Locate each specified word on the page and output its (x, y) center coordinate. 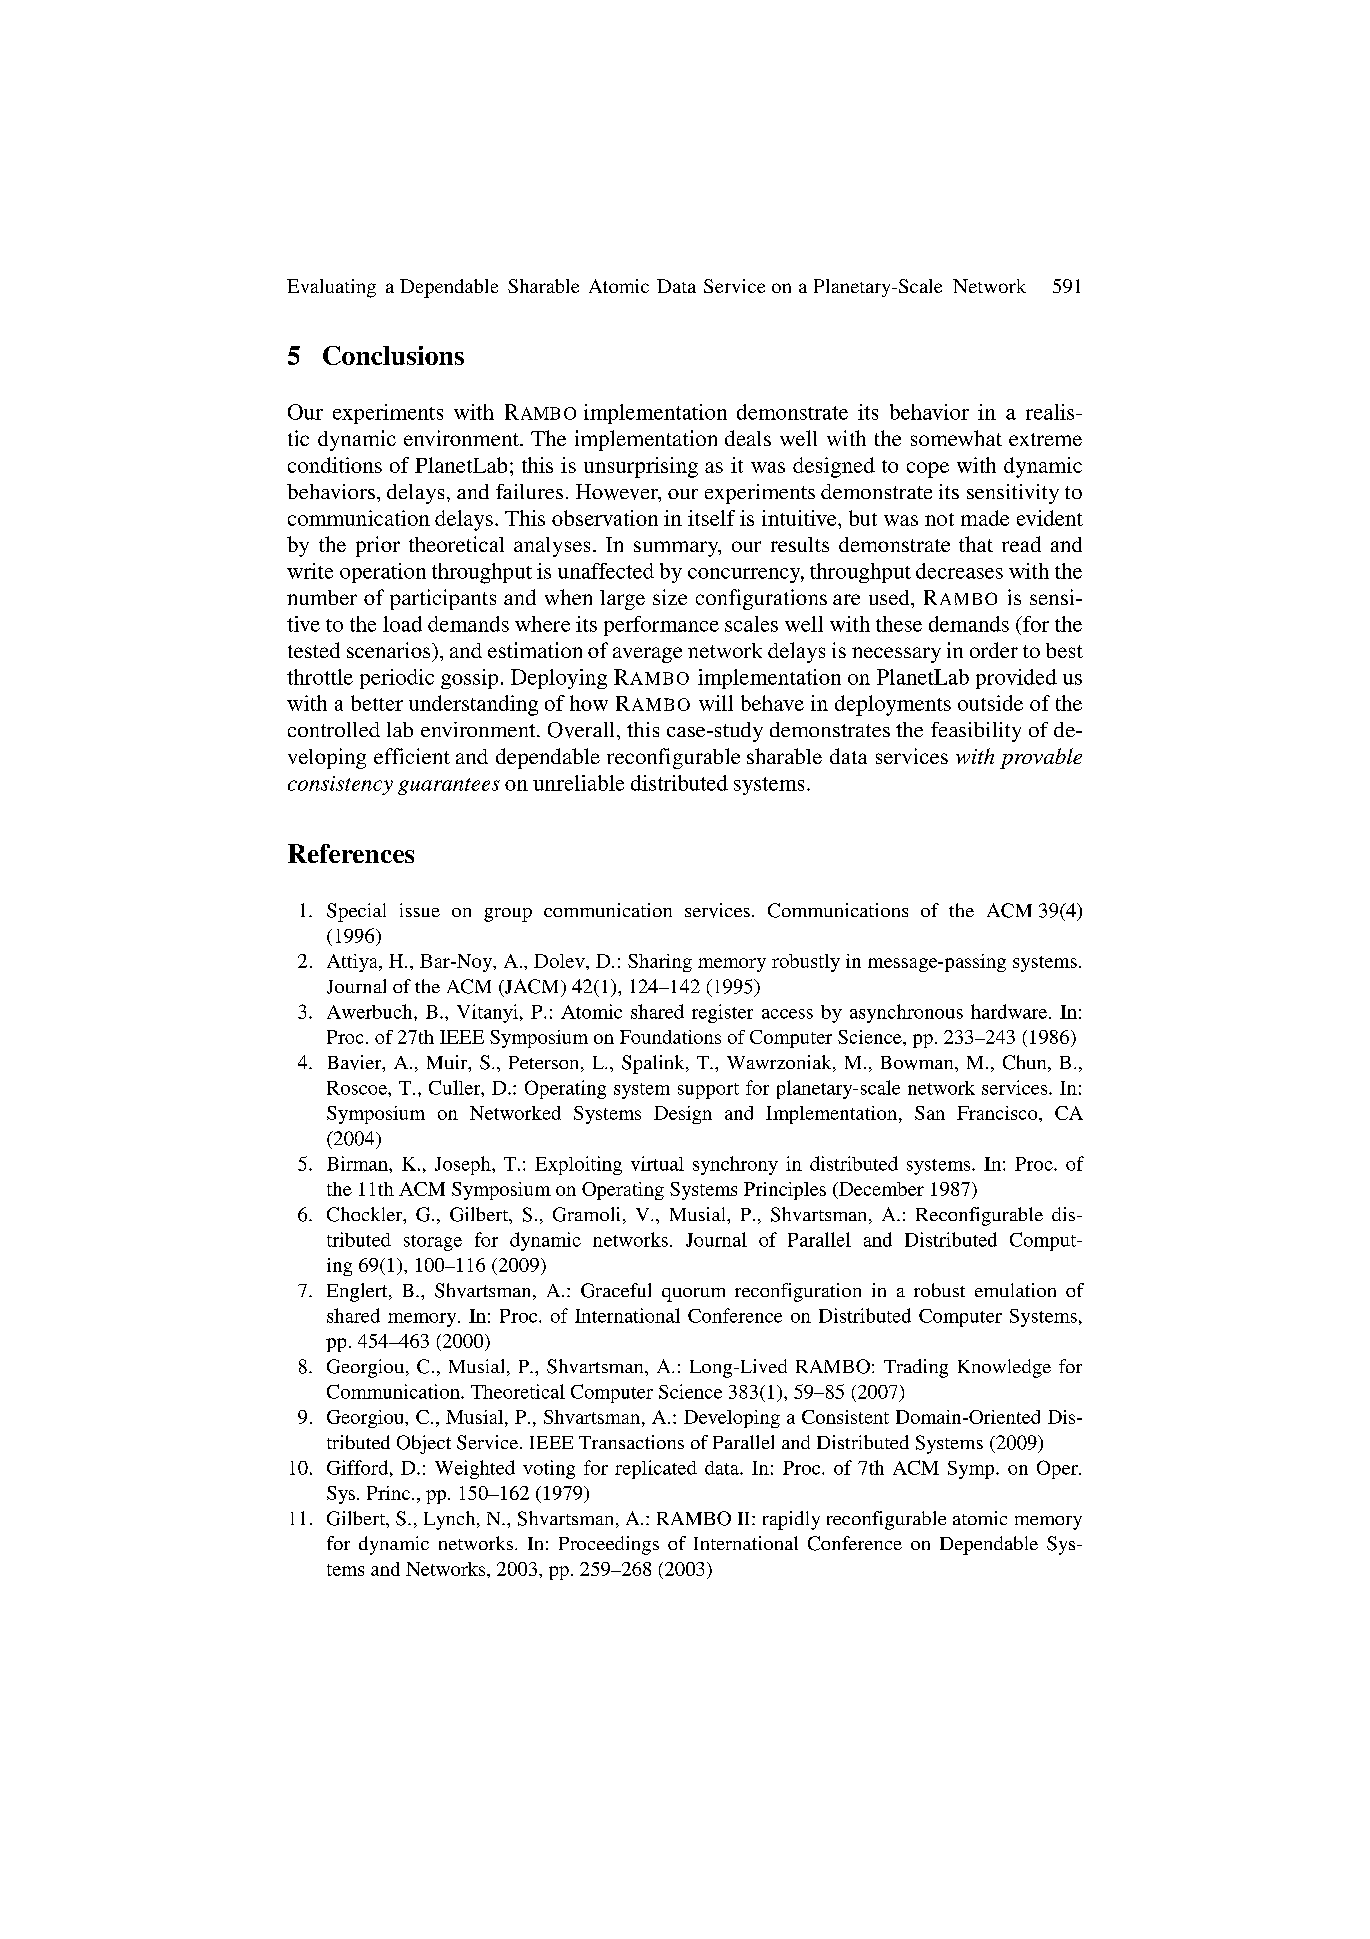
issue (420, 910)
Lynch (451, 1520)
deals (748, 438)
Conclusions (393, 355)
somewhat (956, 438)
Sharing (660, 963)
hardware (1010, 1011)
